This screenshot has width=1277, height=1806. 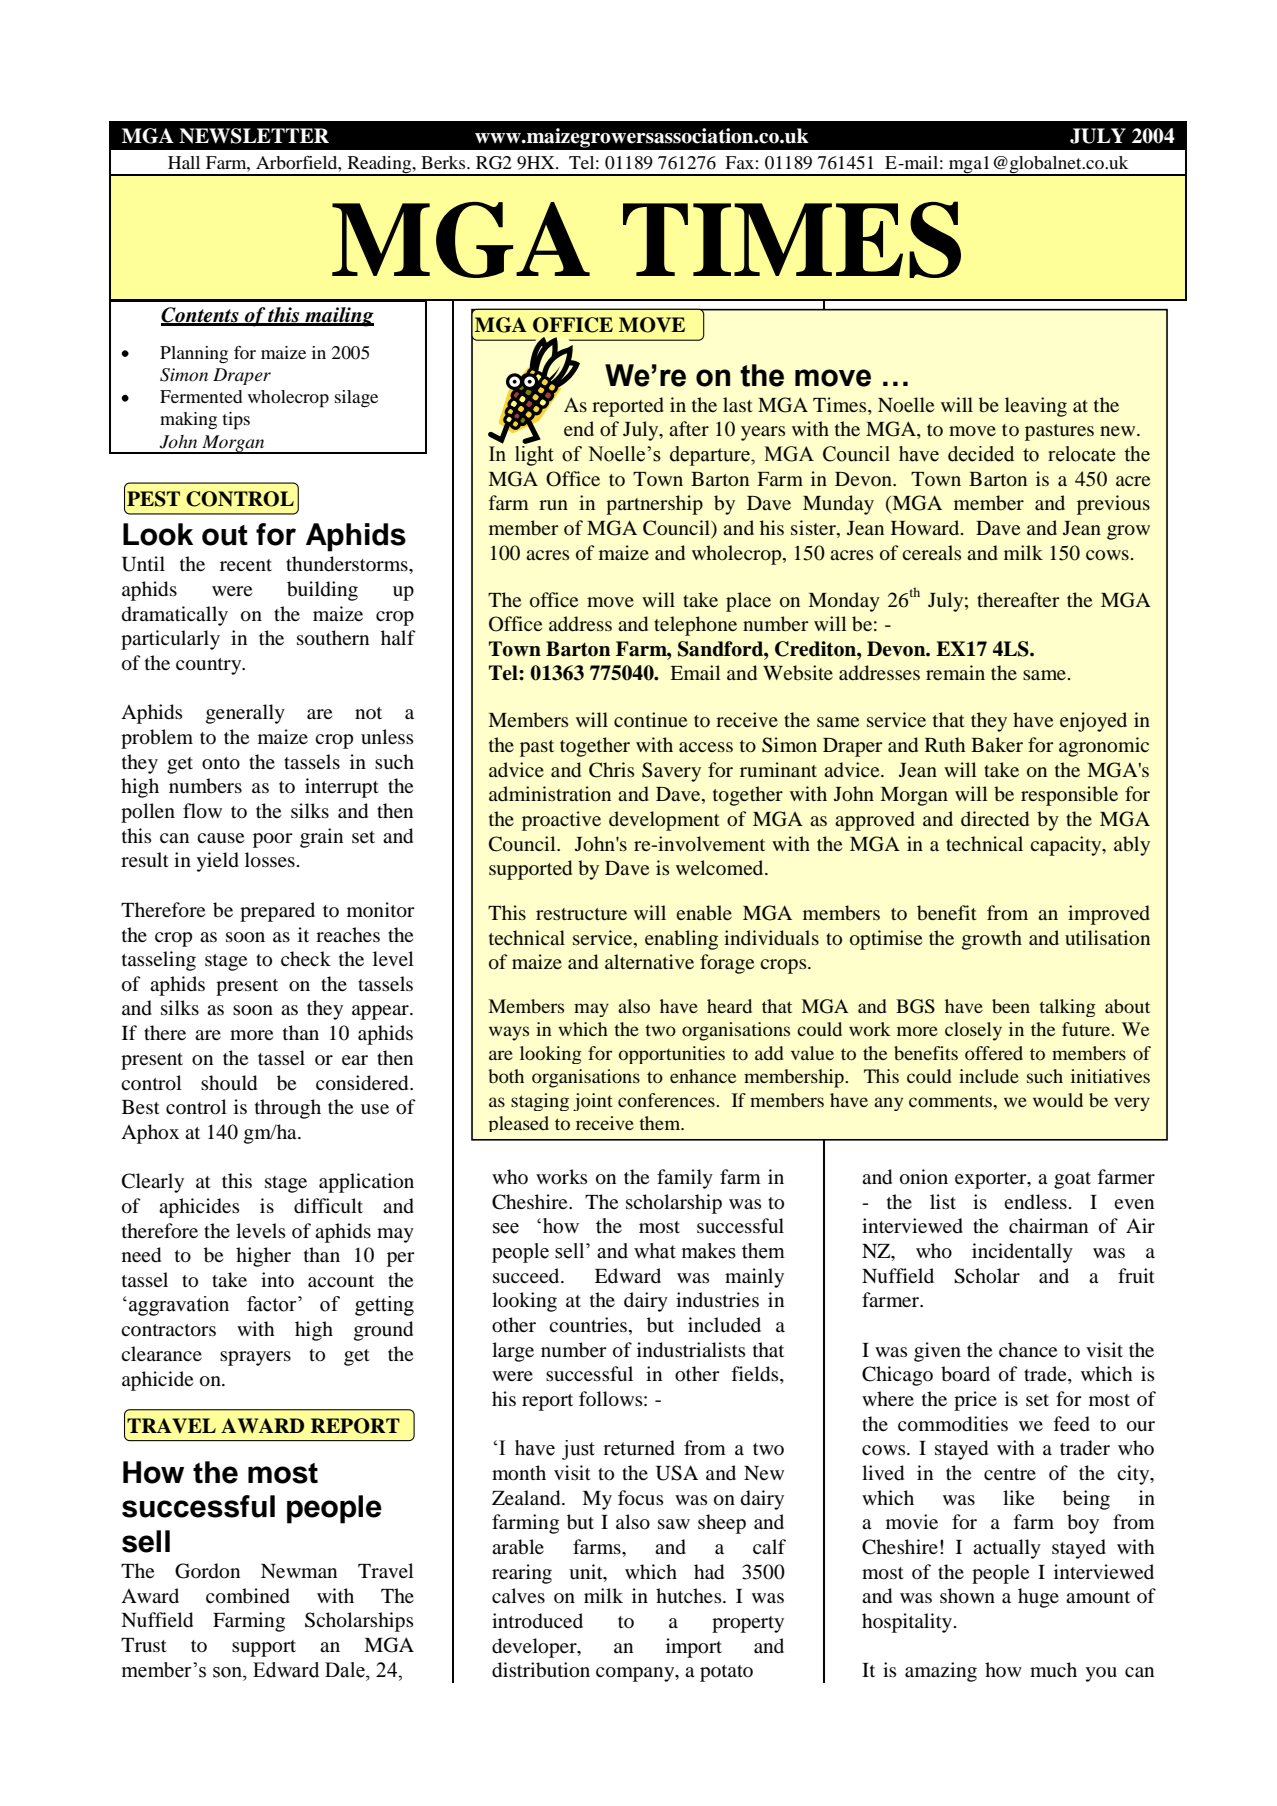 What do you see at coordinates (1036, 407) in the screenshot?
I see `leaving` at bounding box center [1036, 407].
